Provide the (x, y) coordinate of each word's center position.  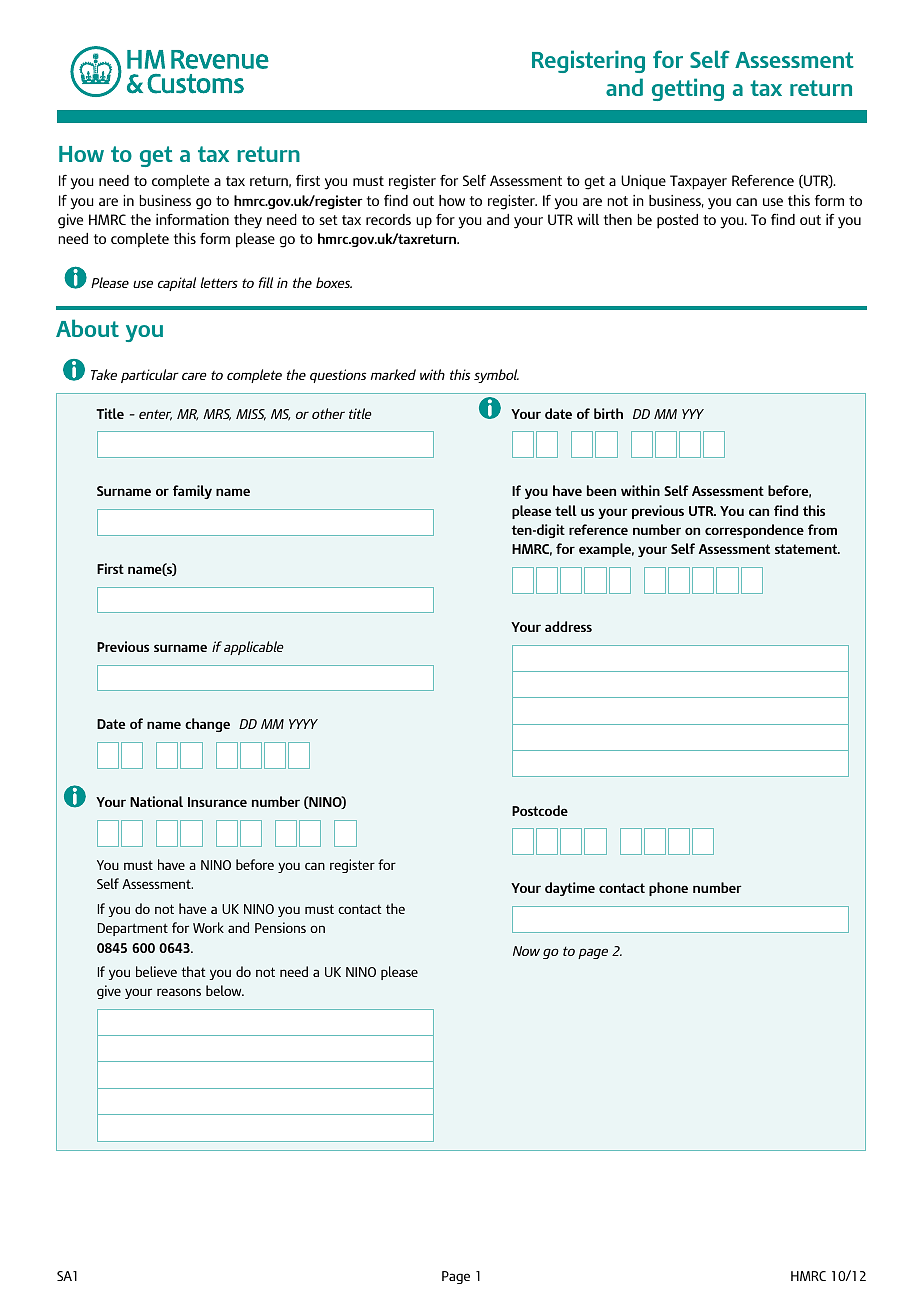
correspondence (754, 531)
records (388, 219)
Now (526, 951)
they (248, 221)
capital (177, 284)
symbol (496, 376)
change (207, 725)
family (192, 492)
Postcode (540, 810)
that (193, 971)
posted (677, 221)
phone (668, 889)
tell (566, 510)
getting (688, 89)
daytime (570, 889)
